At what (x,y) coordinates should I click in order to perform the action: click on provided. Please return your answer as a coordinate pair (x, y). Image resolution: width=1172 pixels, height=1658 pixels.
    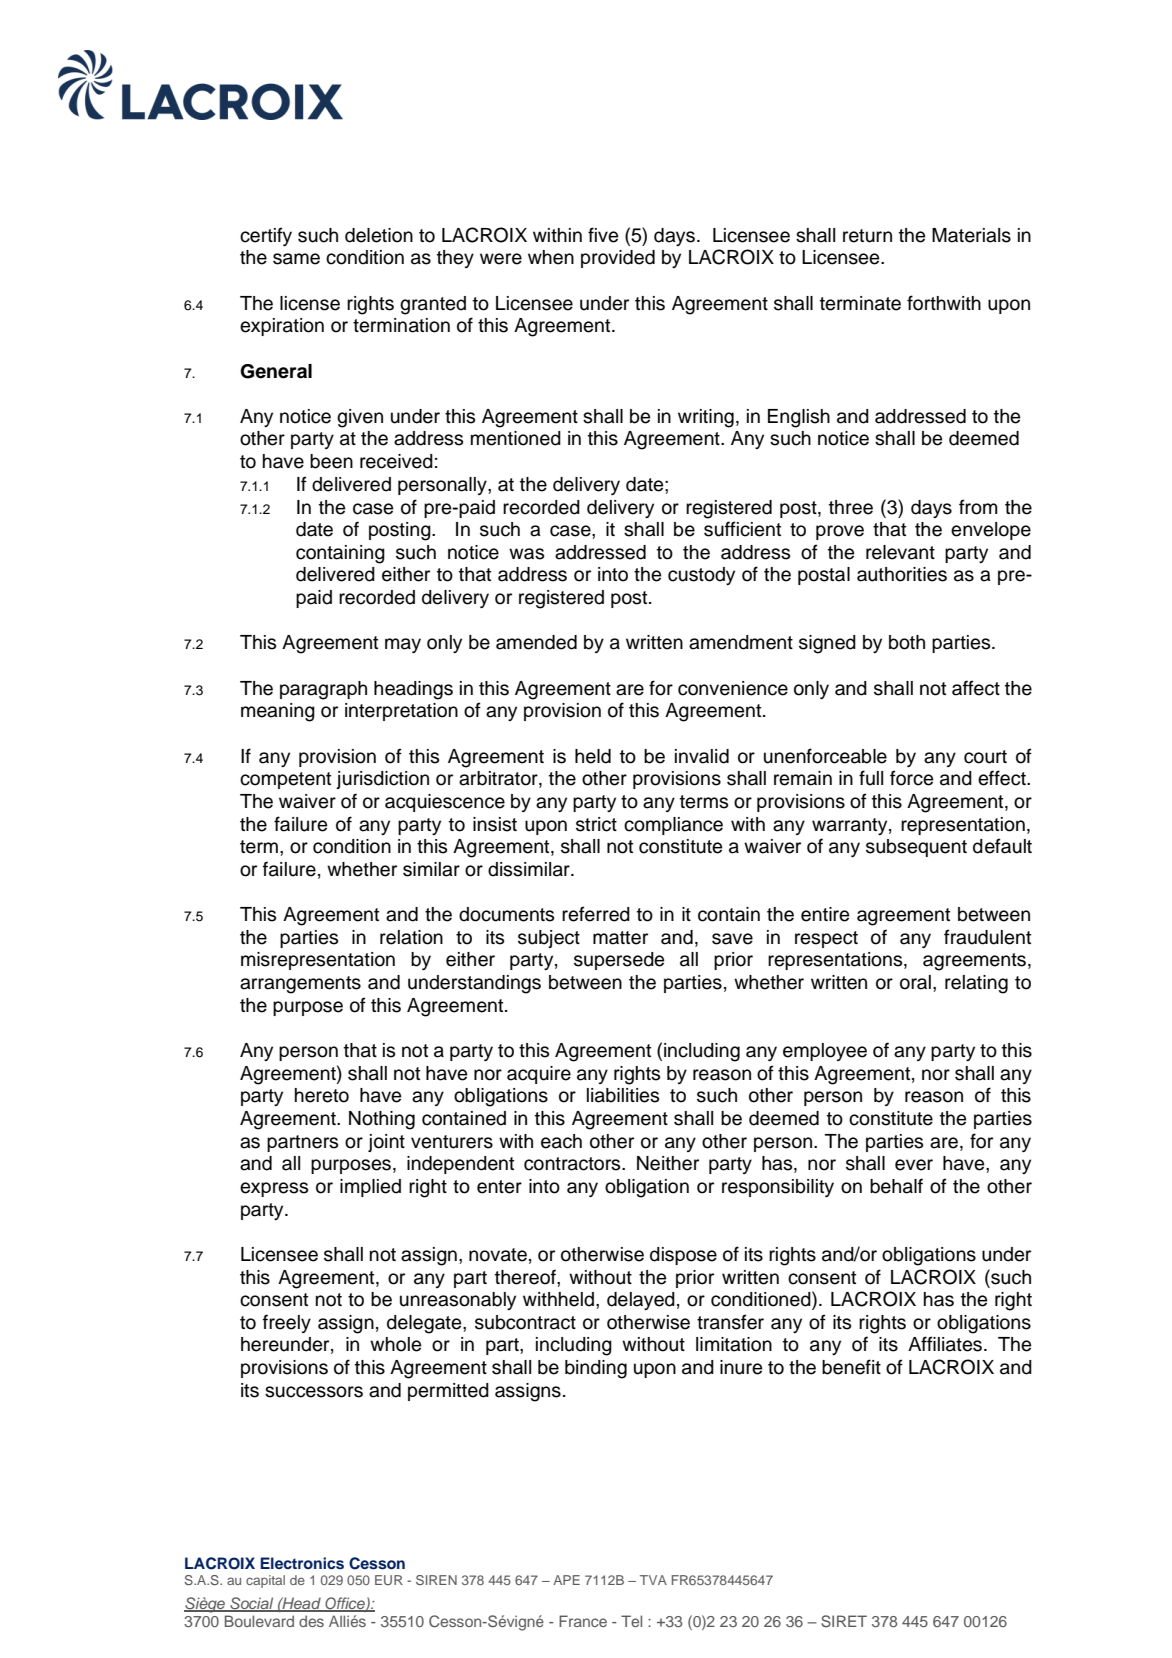
    Looking at the image, I should click on (618, 259).
